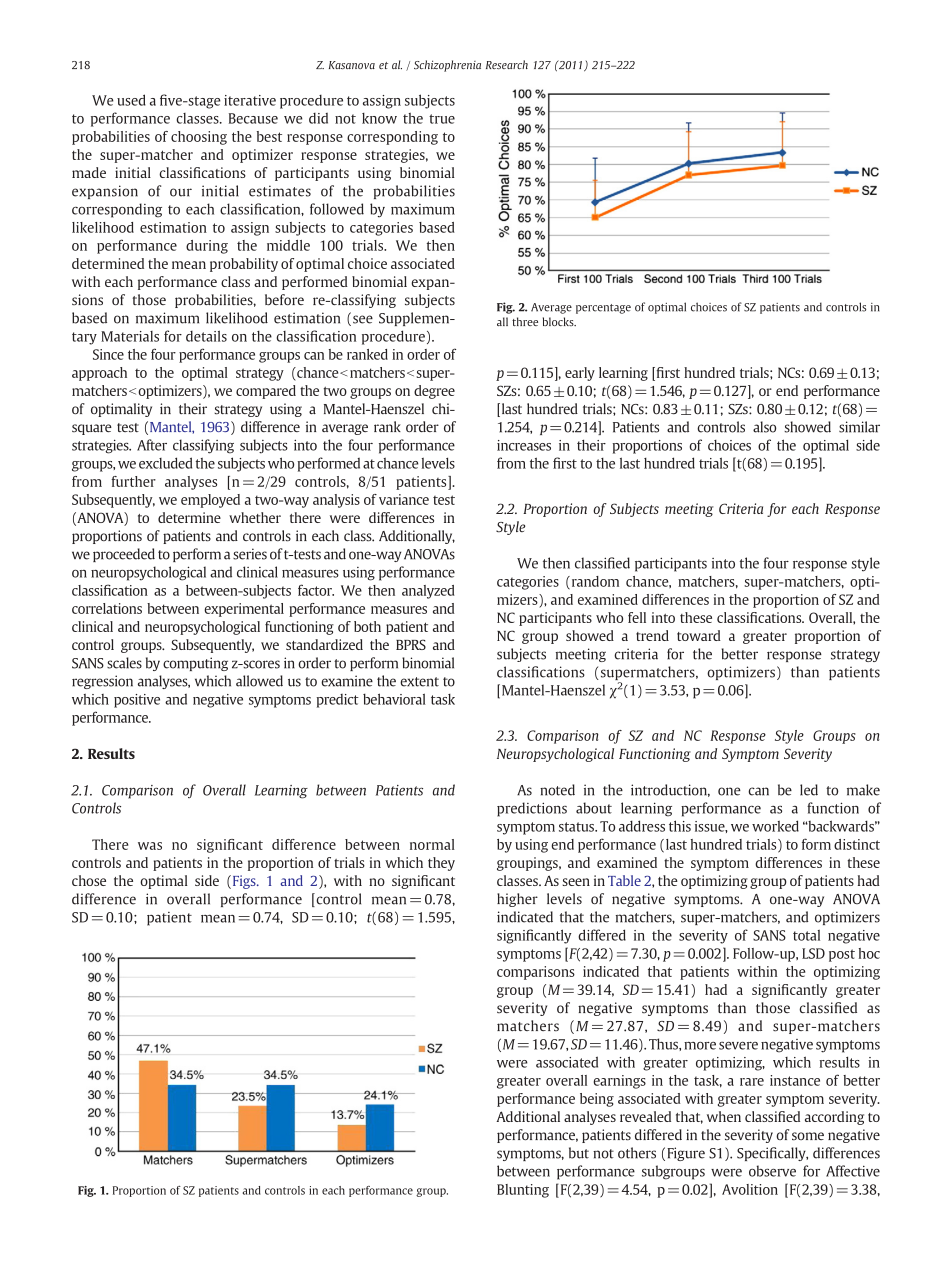 The image size is (944, 1288). I want to click on analyzed, so click(428, 592).
